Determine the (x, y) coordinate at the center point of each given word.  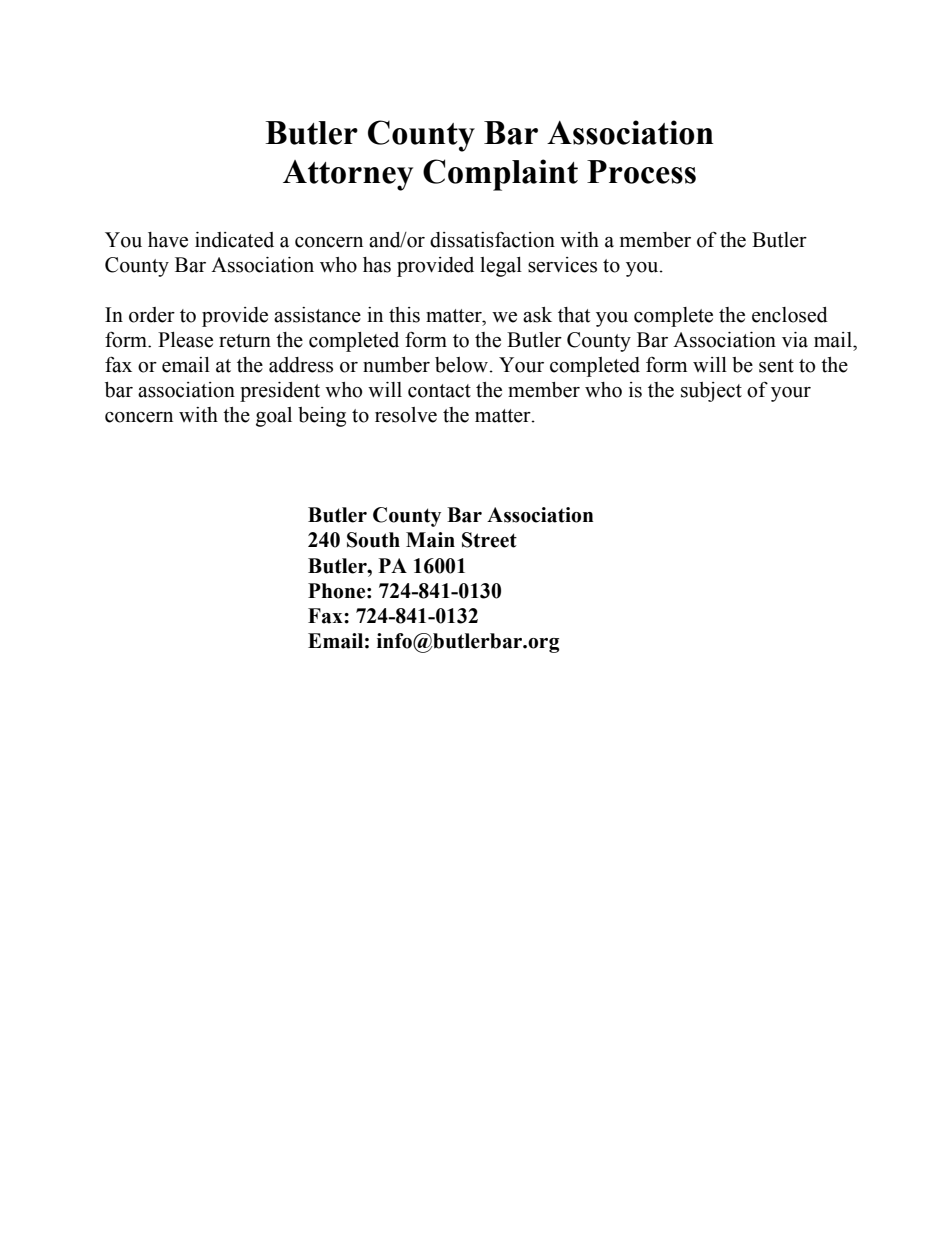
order (152, 315)
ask (537, 315)
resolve (406, 415)
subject (711, 392)
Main (430, 540)
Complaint (500, 175)
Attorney (348, 175)
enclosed (790, 315)
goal (274, 417)
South (373, 540)
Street (489, 540)
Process (641, 172)
